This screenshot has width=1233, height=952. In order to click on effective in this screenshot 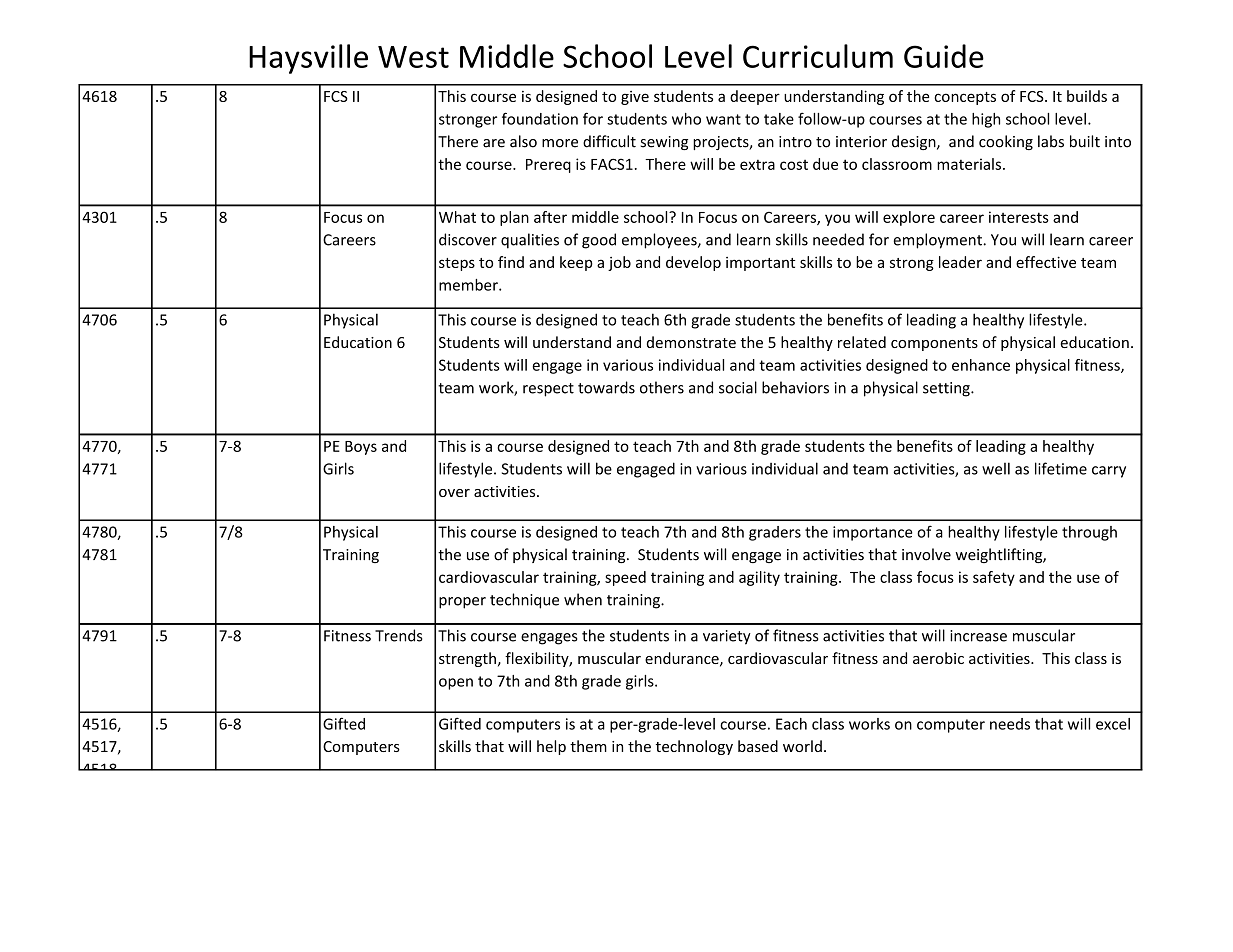, I will do `click(1046, 262)`.
